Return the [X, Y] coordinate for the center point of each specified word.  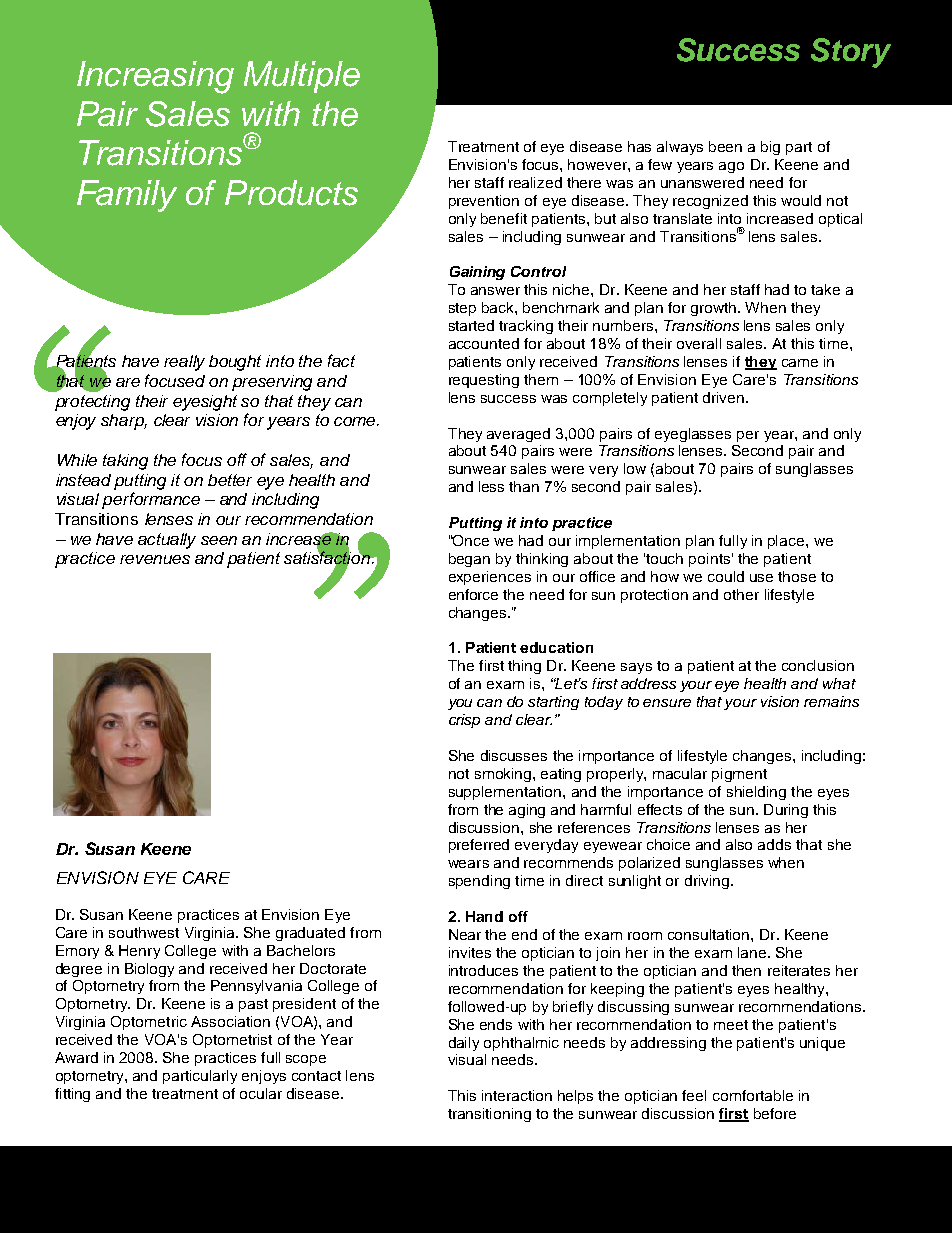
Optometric [149, 1023]
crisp [464, 721]
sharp [124, 422]
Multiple [302, 77]
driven [725, 397]
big [770, 148]
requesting [484, 381]
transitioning [489, 1115]
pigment [739, 775]
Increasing [155, 77]
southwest [144, 932]
